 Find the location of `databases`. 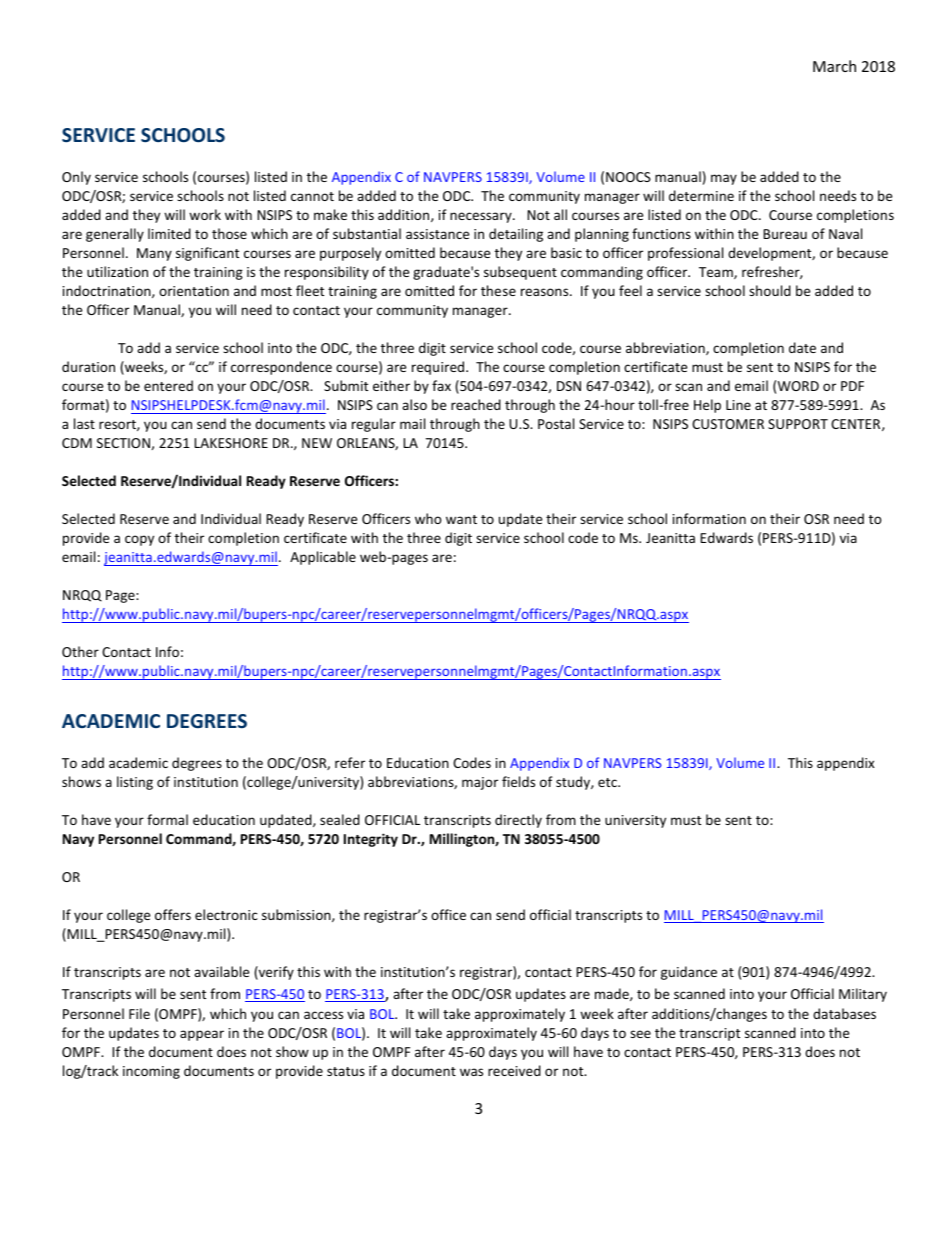

databases is located at coordinates (844, 1013).
